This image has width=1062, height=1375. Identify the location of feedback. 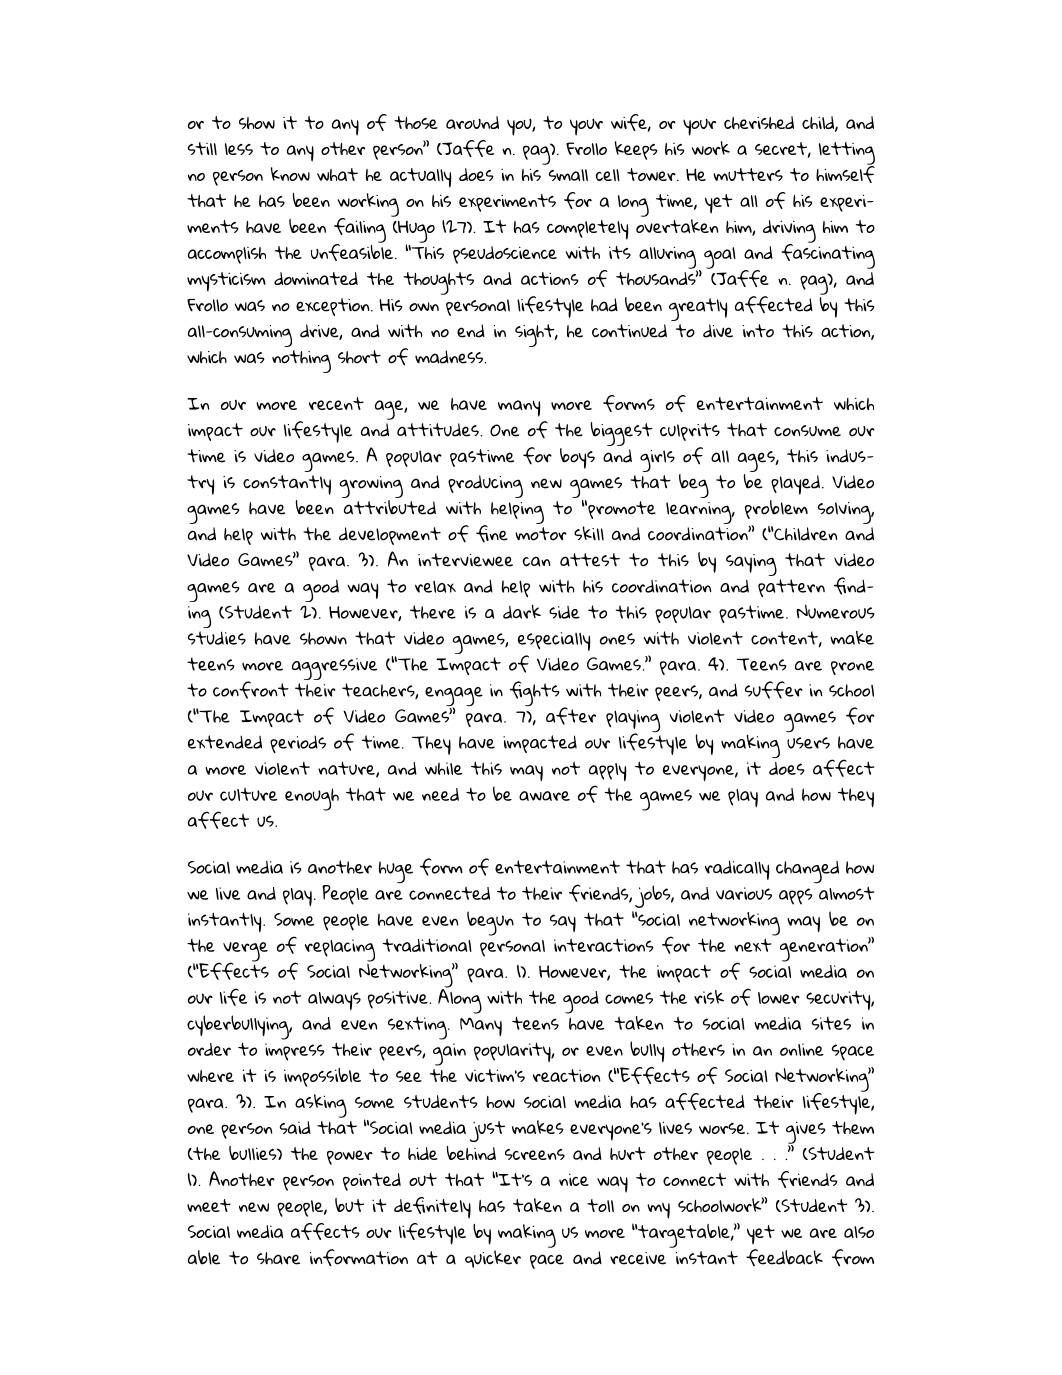
(784, 1258).
